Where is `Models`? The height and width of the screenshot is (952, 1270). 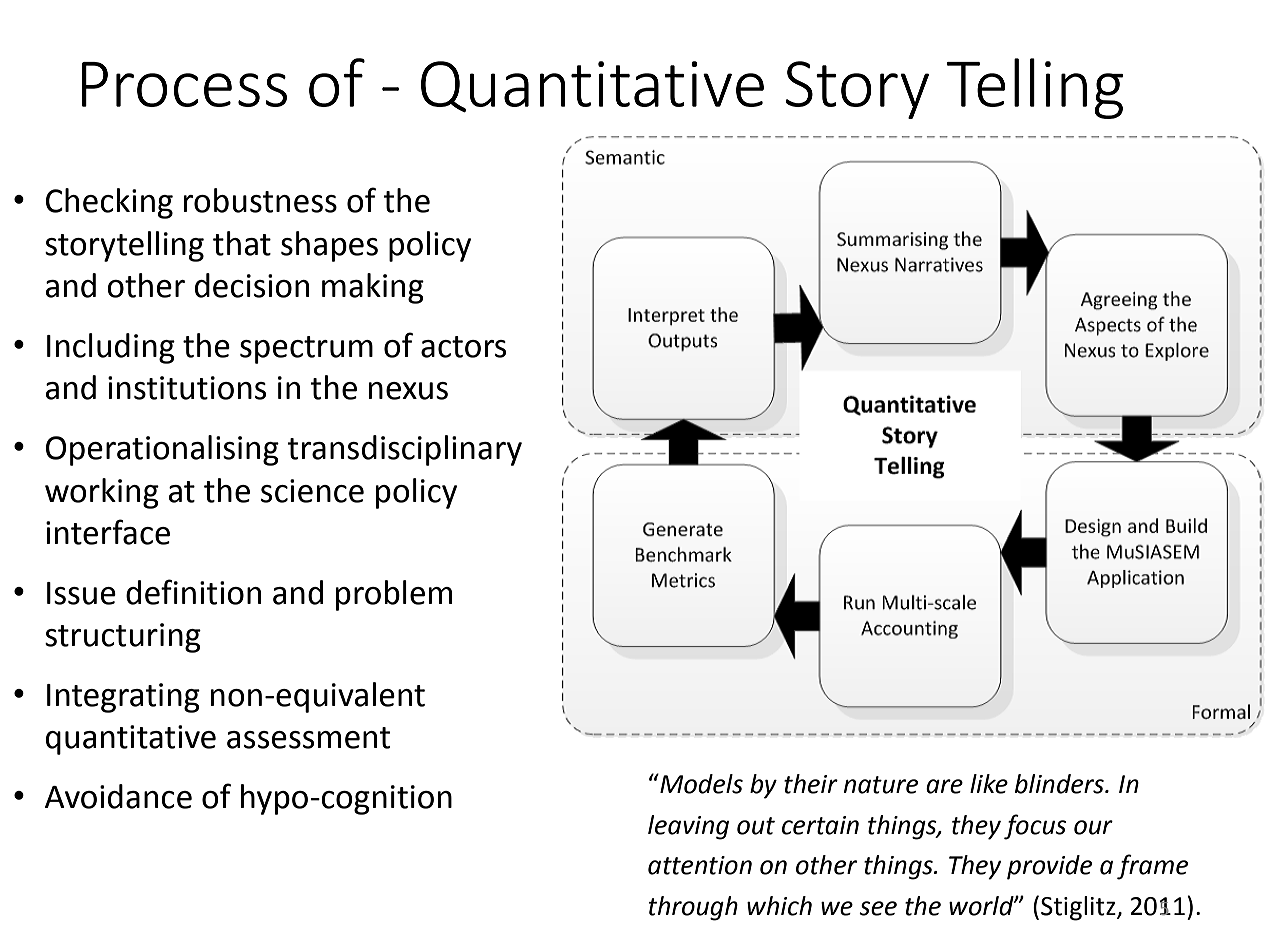 Models is located at coordinates (700, 784).
